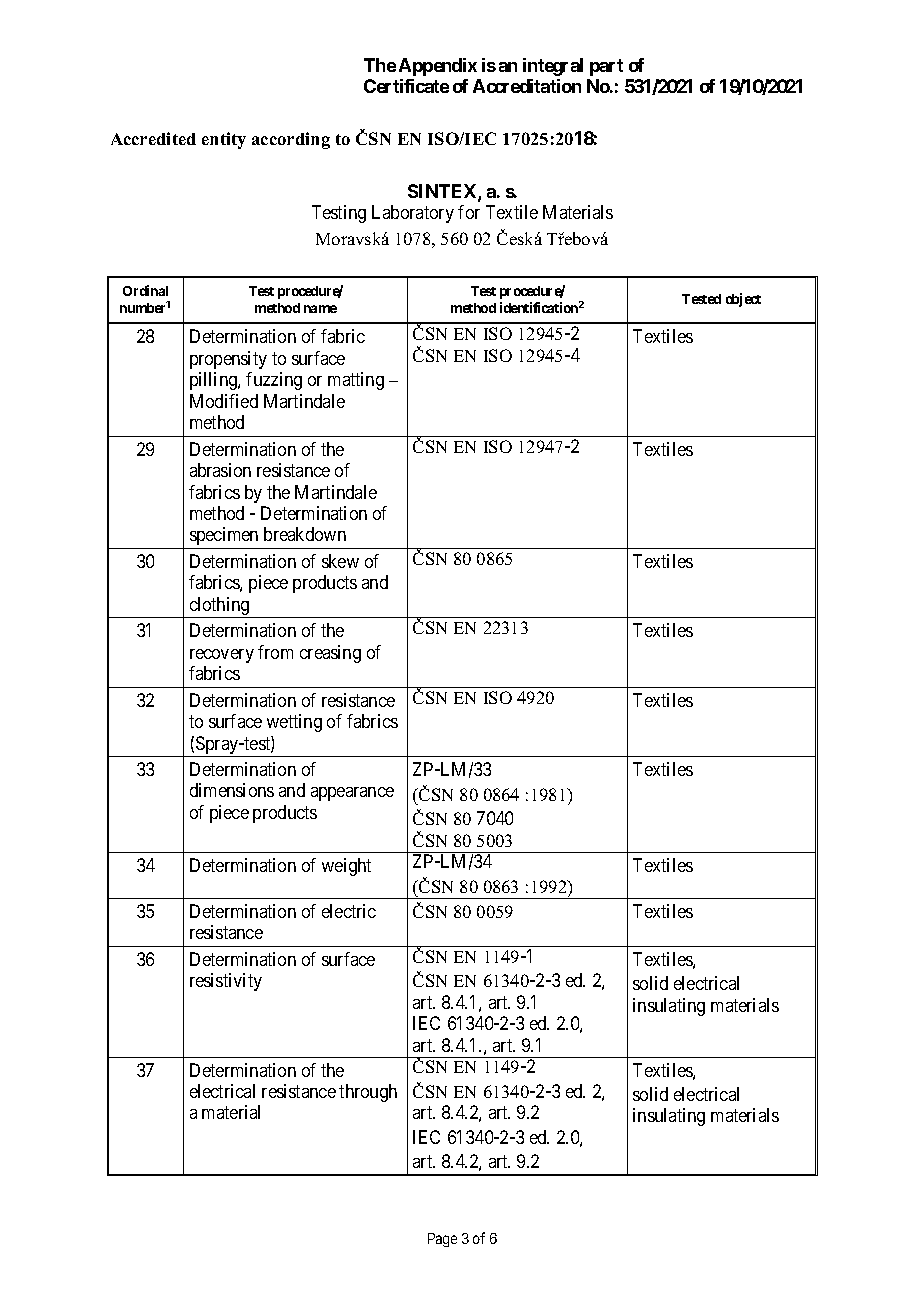 The width and height of the screenshot is (924, 1308). I want to click on weight, so click(346, 867).
